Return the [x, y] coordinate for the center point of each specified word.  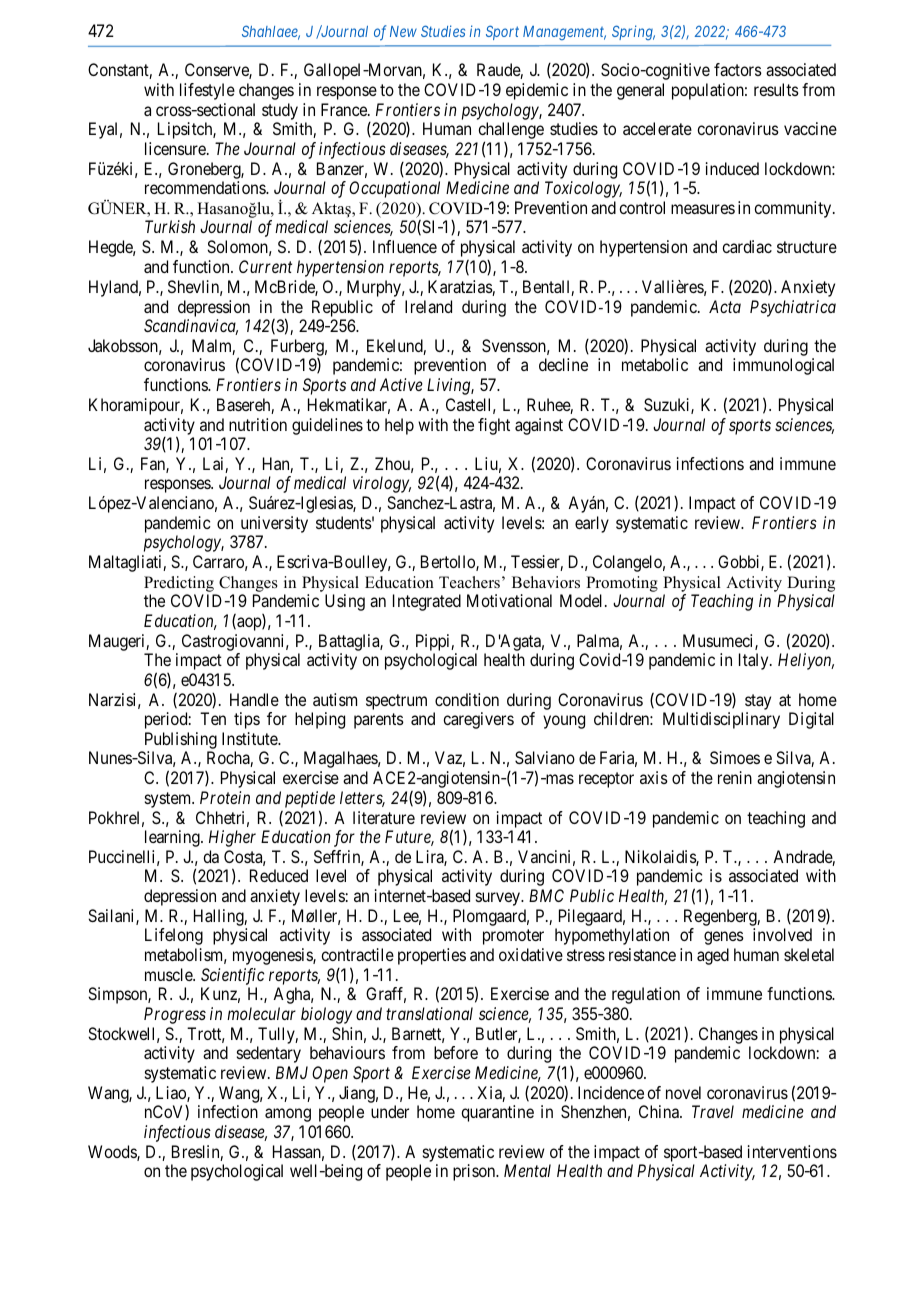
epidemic [537, 91]
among [288, 1115]
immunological [783, 366]
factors [738, 69]
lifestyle [207, 91]
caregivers [478, 720]
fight [494, 426]
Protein [225, 797]
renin [735, 777]
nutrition [258, 424]
